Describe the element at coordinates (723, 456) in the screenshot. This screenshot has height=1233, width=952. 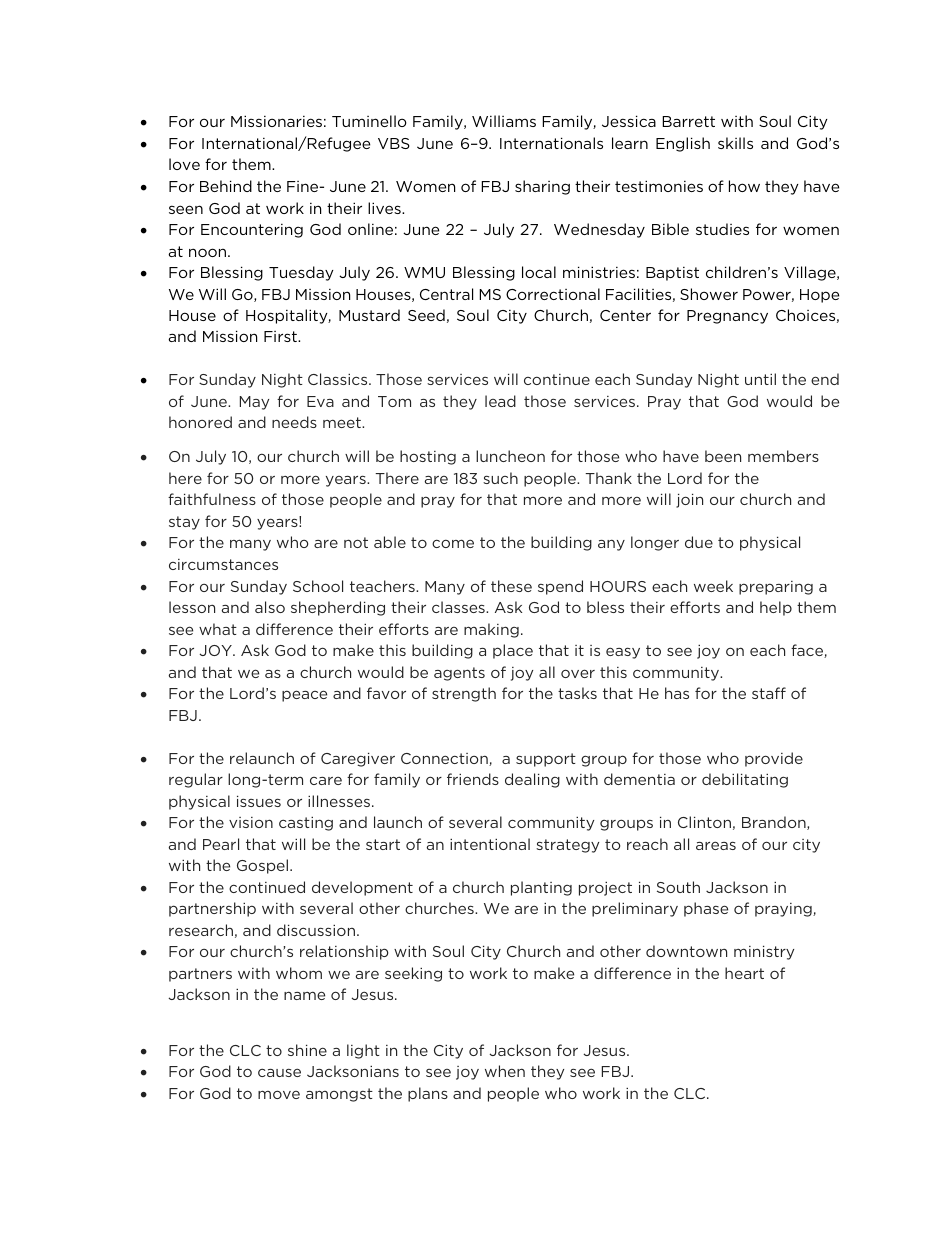
I see `been` at that location.
